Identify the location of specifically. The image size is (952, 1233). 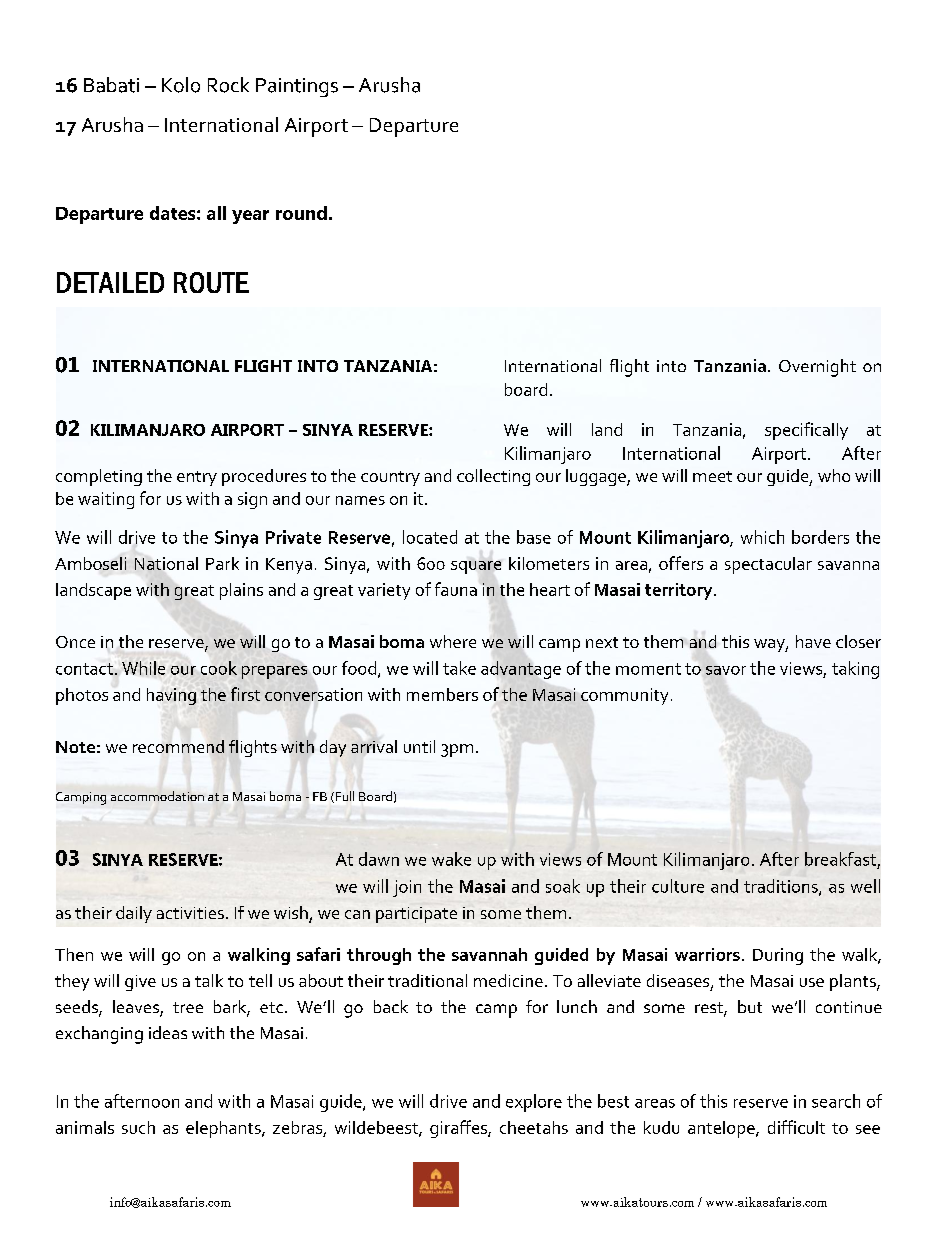
(806, 431).
